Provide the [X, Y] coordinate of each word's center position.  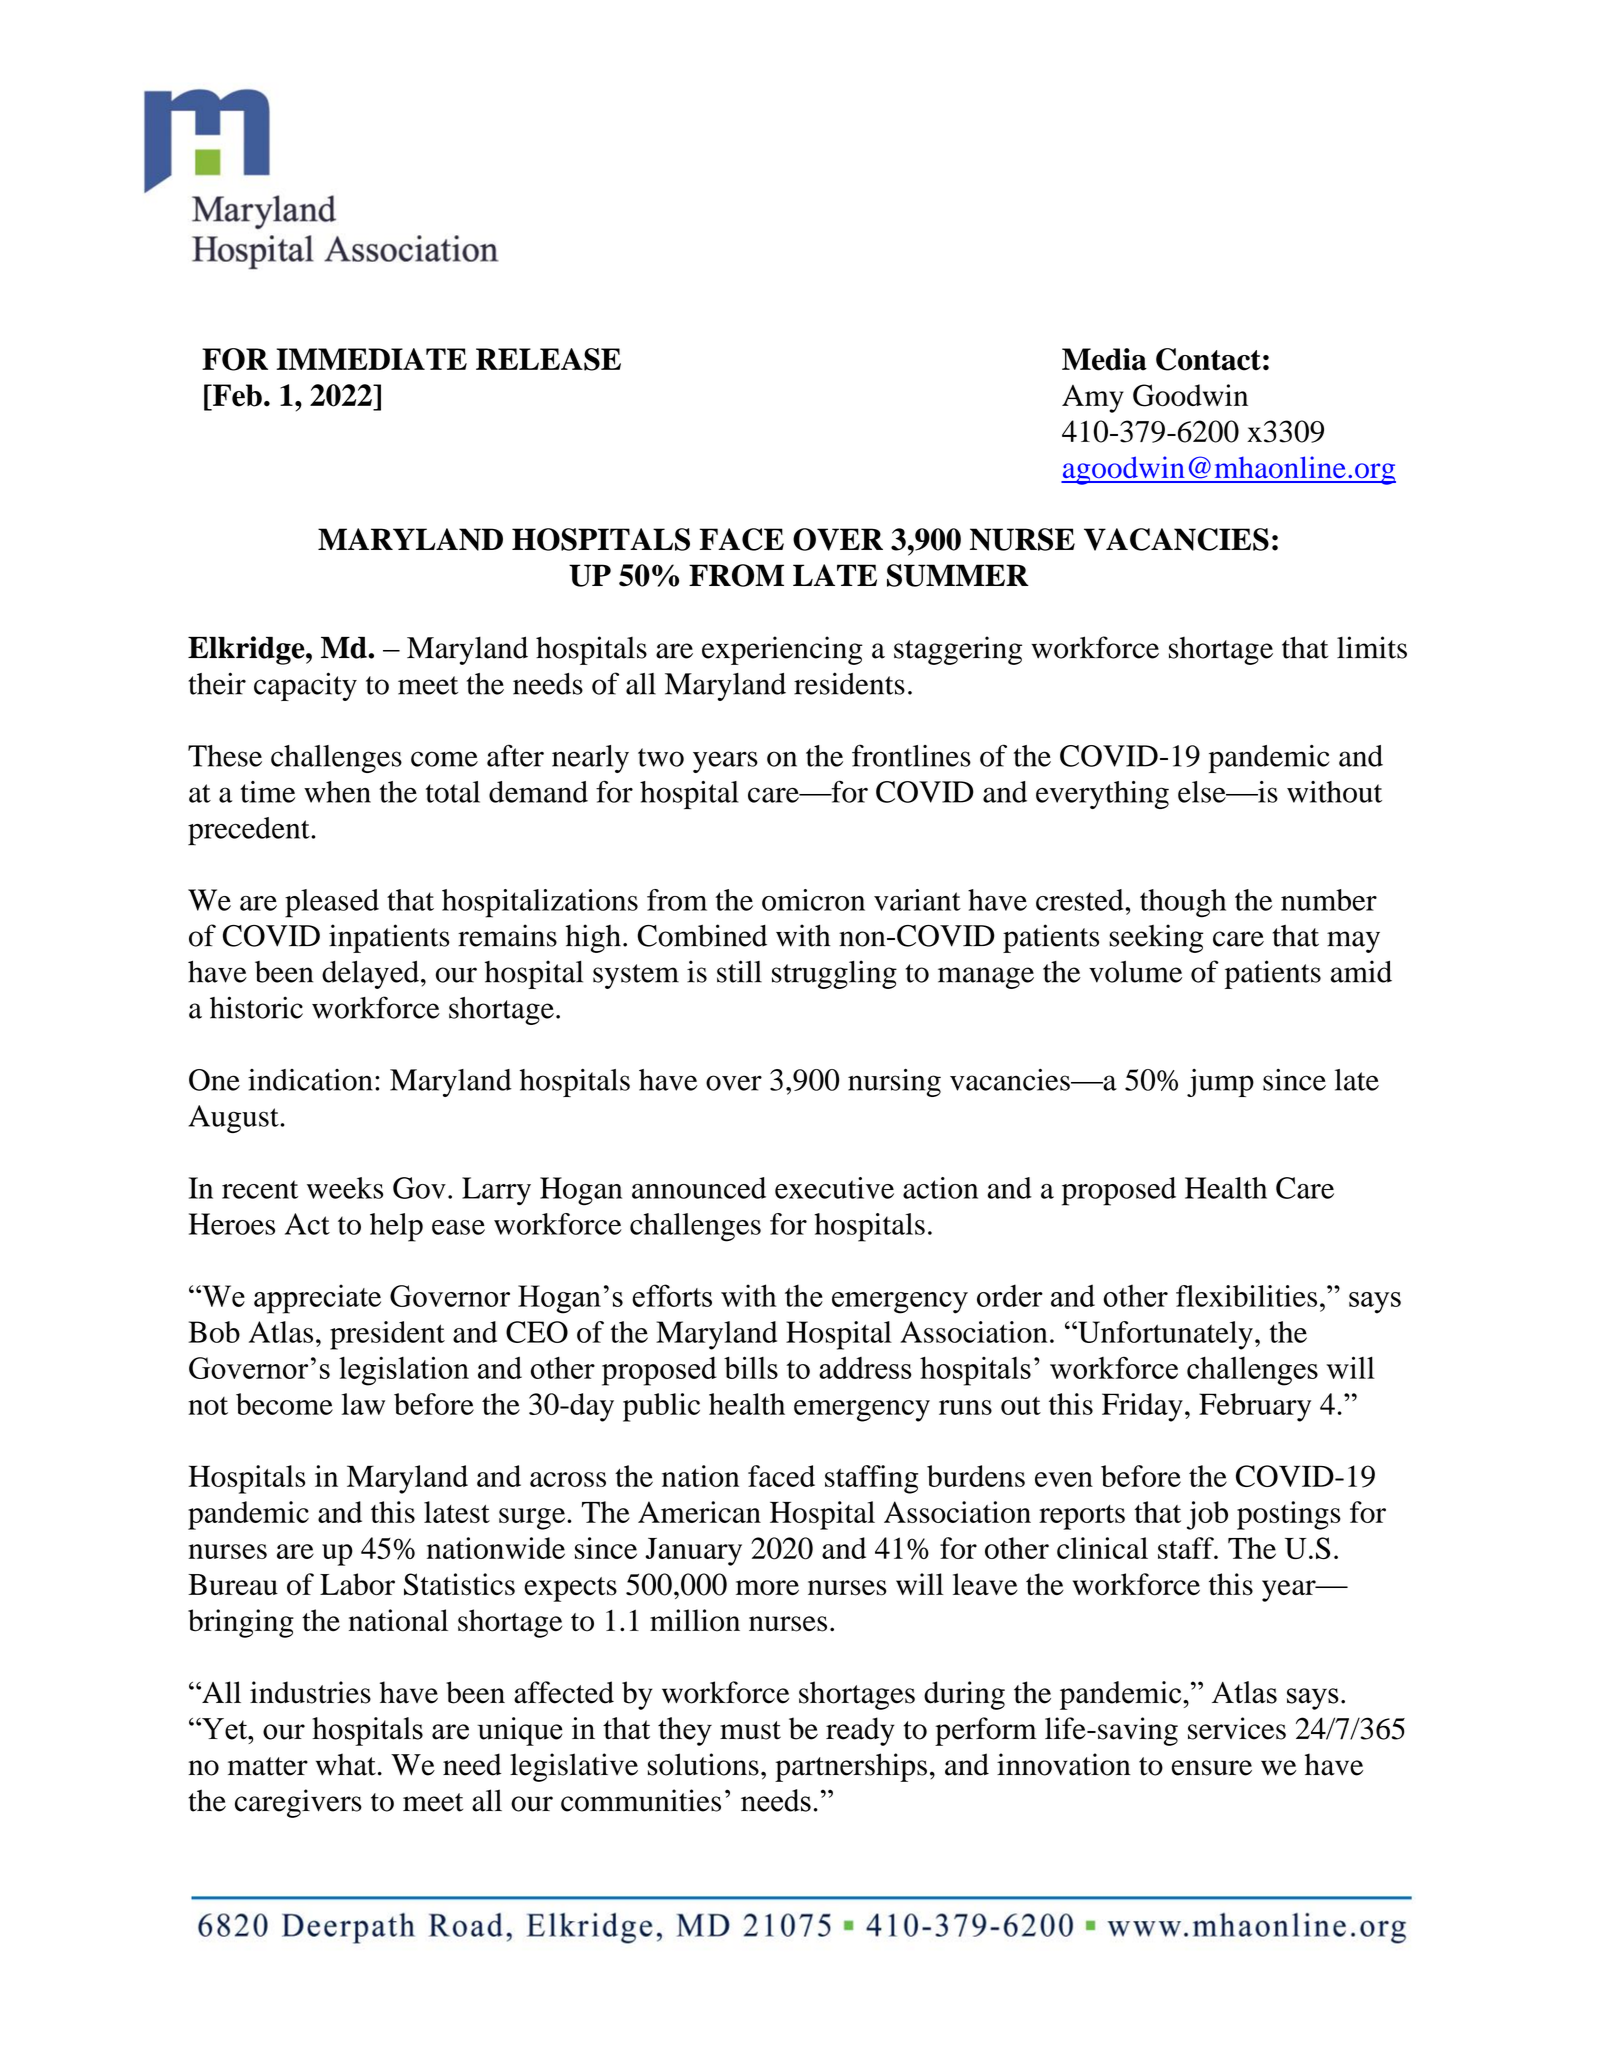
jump [1220, 1083]
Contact [1208, 359]
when [337, 792]
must [750, 1730]
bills [751, 1367]
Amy [1093, 399]
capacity [305, 686]
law [363, 1404]
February [1255, 1407]
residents [849, 683]
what [346, 1764]
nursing [894, 1083]
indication [310, 1080]
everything [1102, 795]
